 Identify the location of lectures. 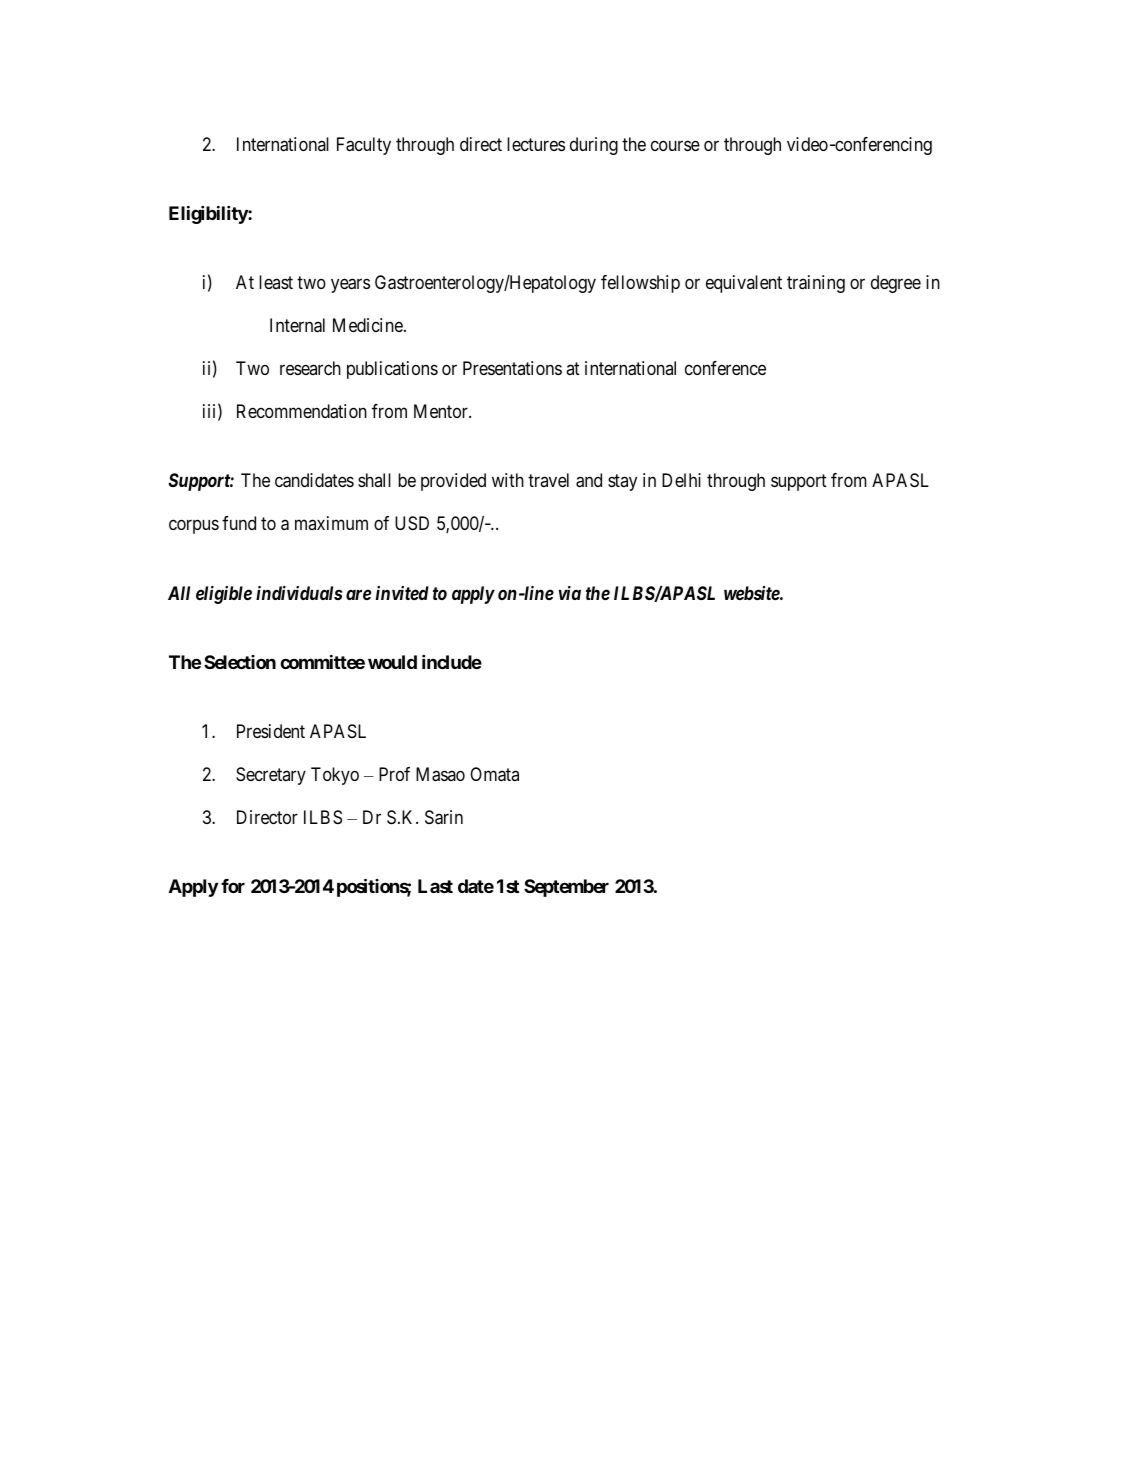
(536, 144).
